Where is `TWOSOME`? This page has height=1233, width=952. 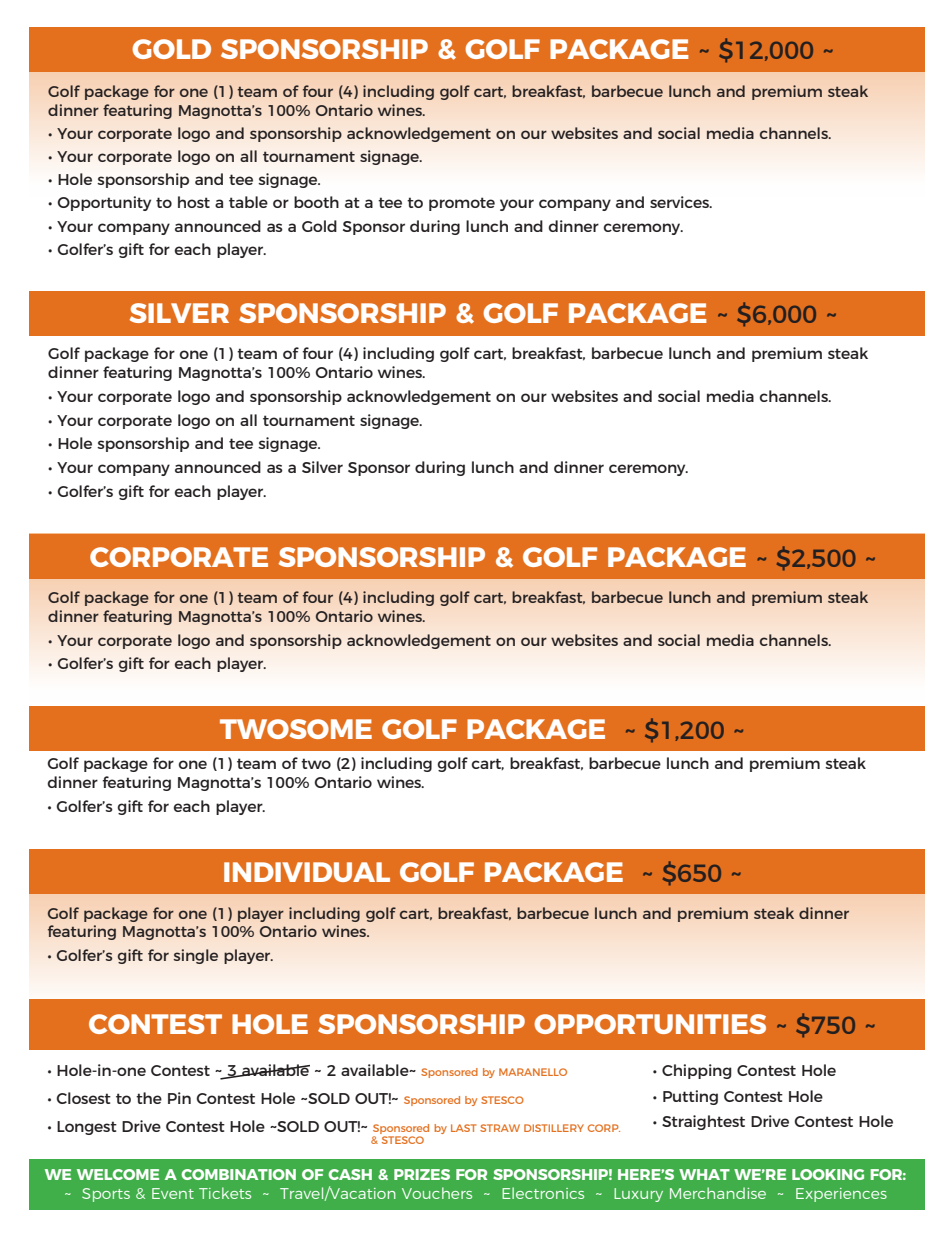 TWOSOME is located at coordinates (296, 729).
